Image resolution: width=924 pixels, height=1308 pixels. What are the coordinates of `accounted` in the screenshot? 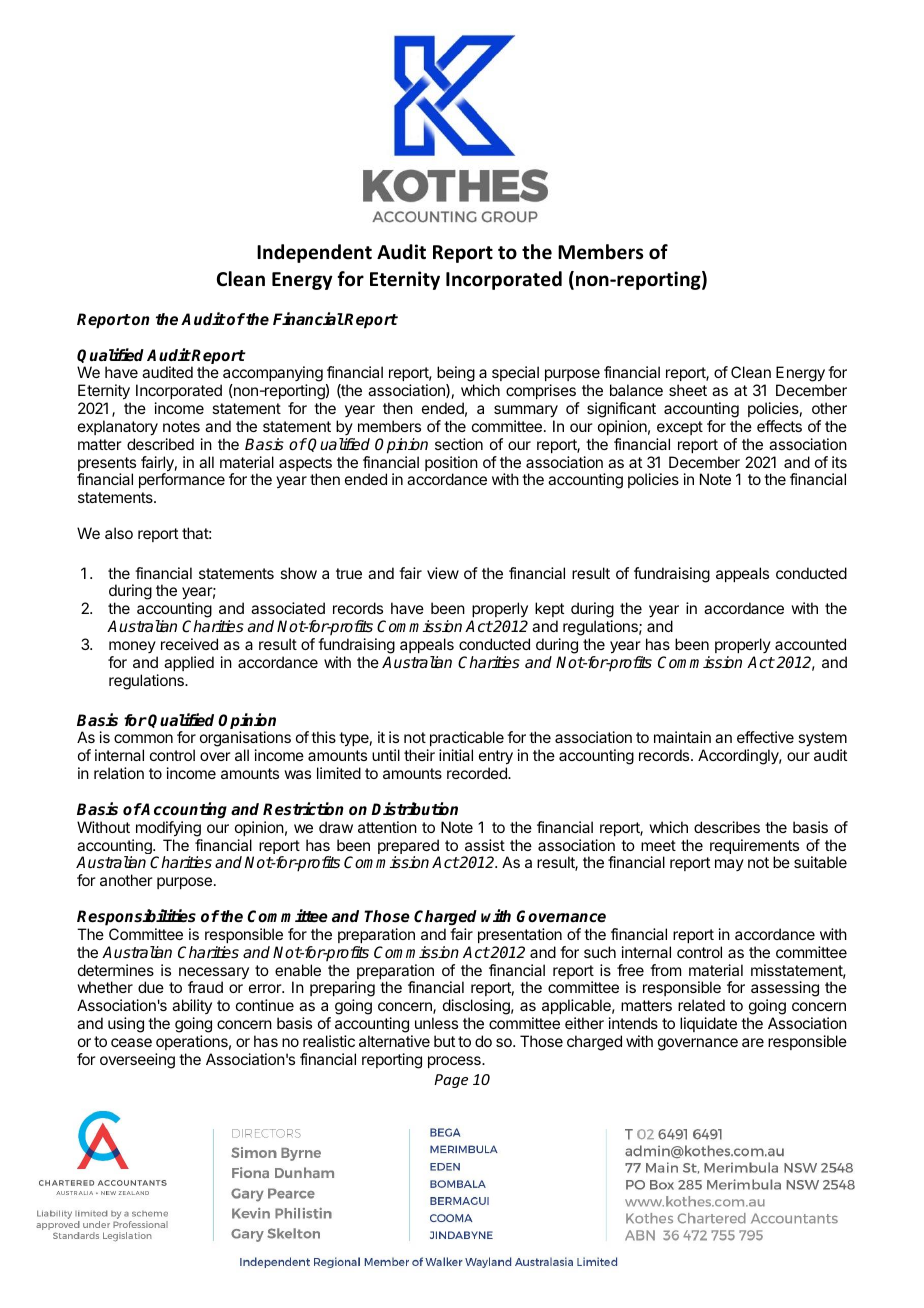 It's located at (810, 644).
